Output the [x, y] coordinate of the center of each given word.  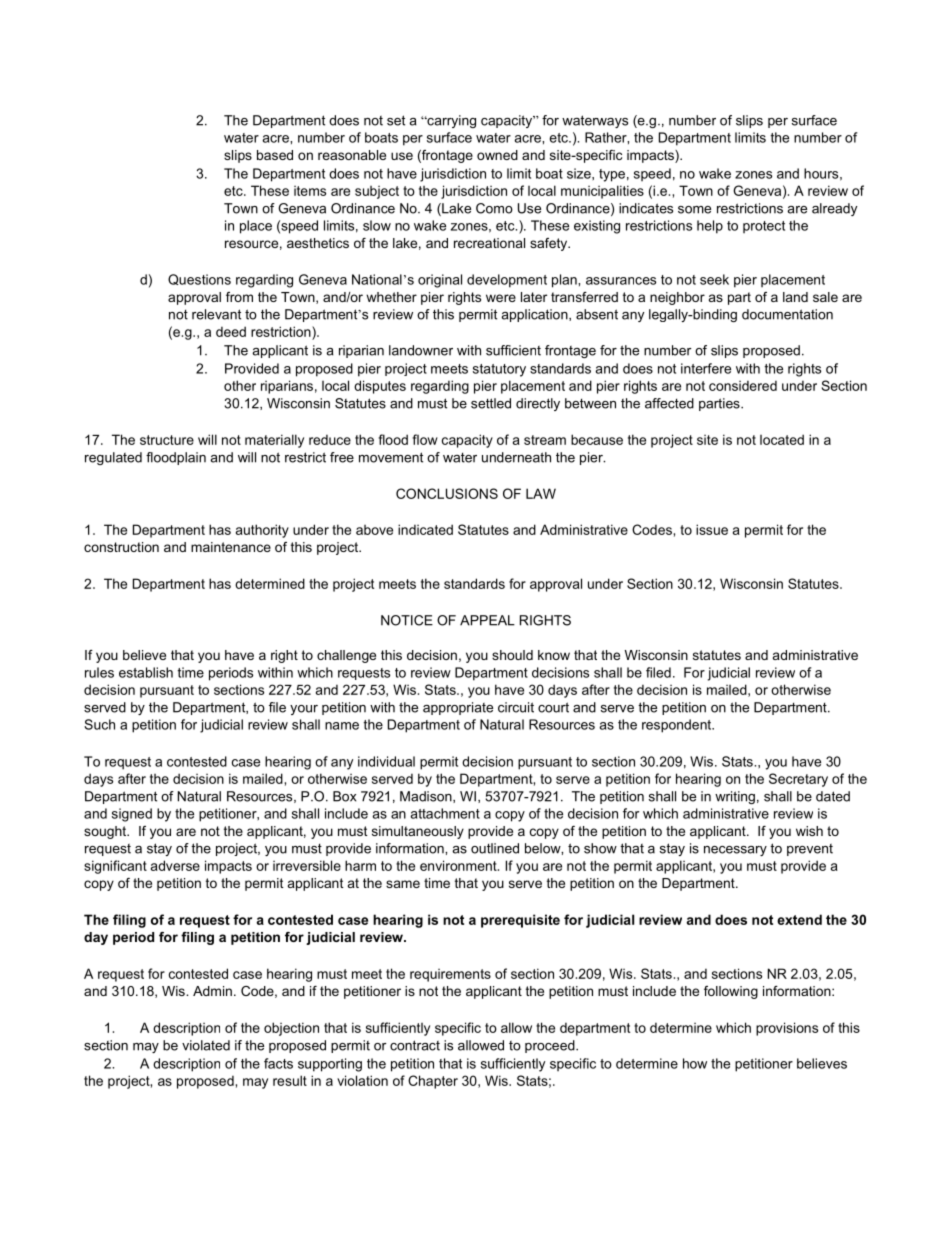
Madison [427, 797]
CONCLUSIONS [447, 493]
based [275, 155]
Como [494, 208]
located [782, 439]
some [694, 210]
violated [206, 1045]
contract [415, 1045]
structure [167, 440]
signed [132, 815]
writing [735, 797]
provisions [787, 1029]
